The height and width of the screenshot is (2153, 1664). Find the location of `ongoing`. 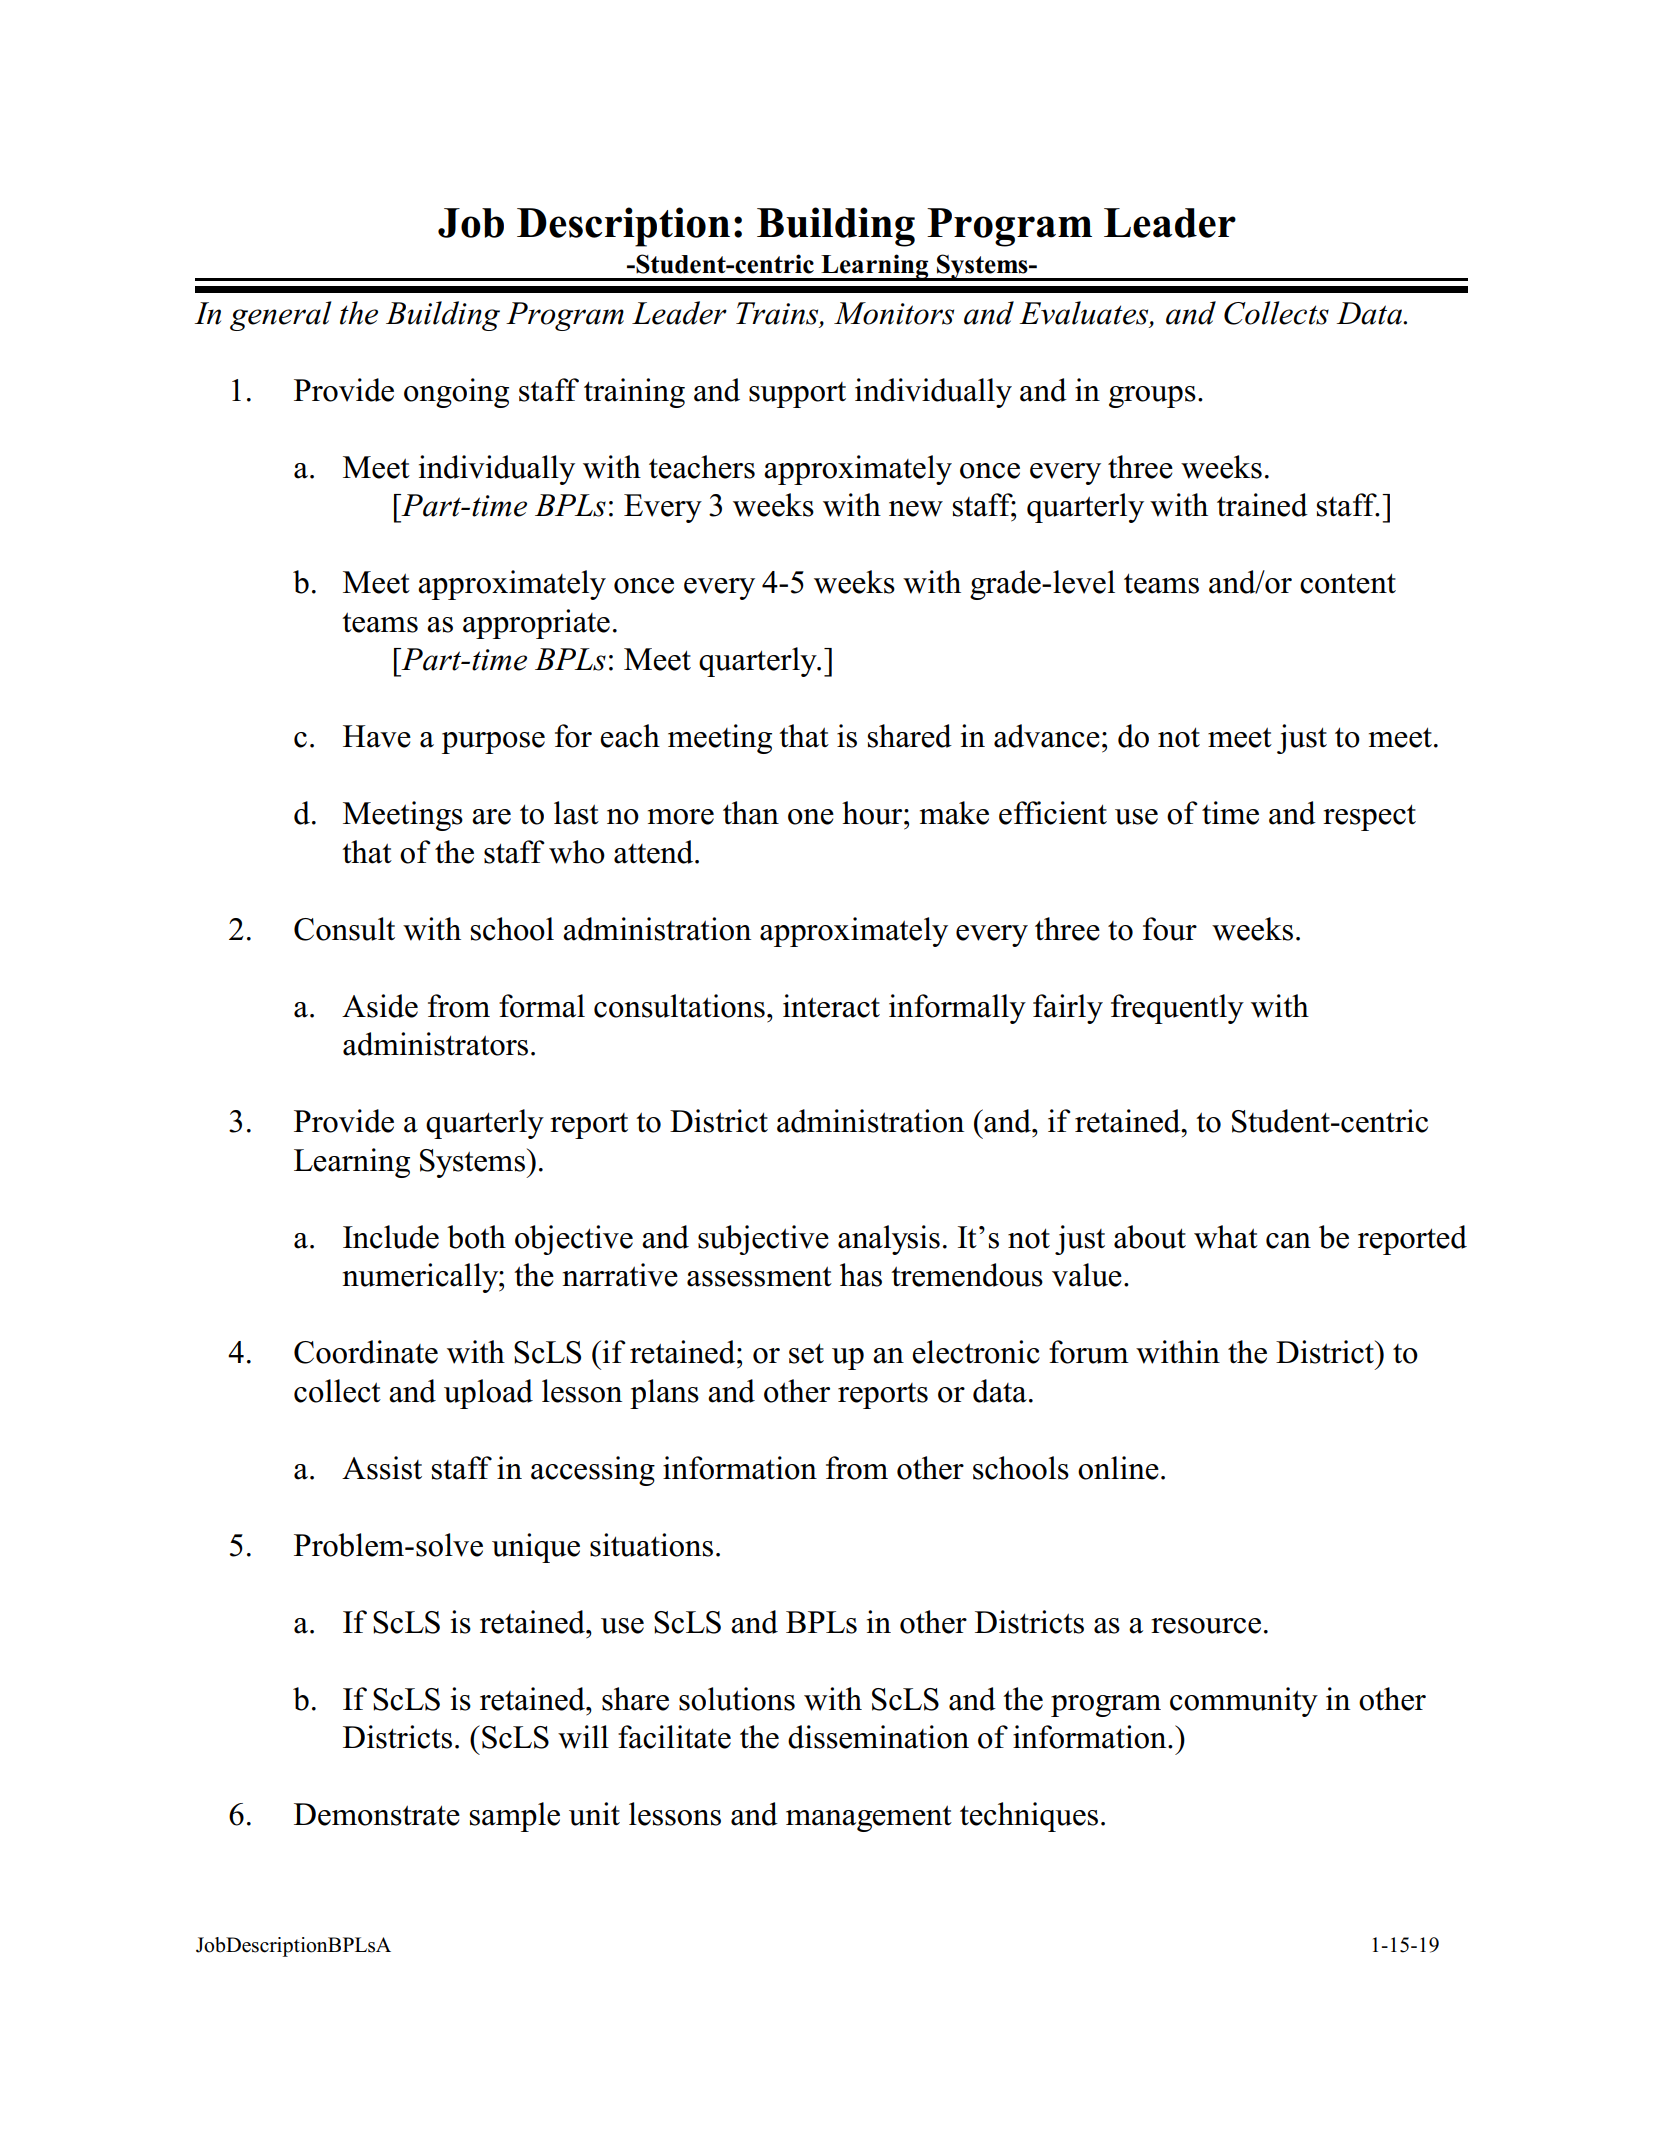

ongoing is located at coordinates (456, 393).
